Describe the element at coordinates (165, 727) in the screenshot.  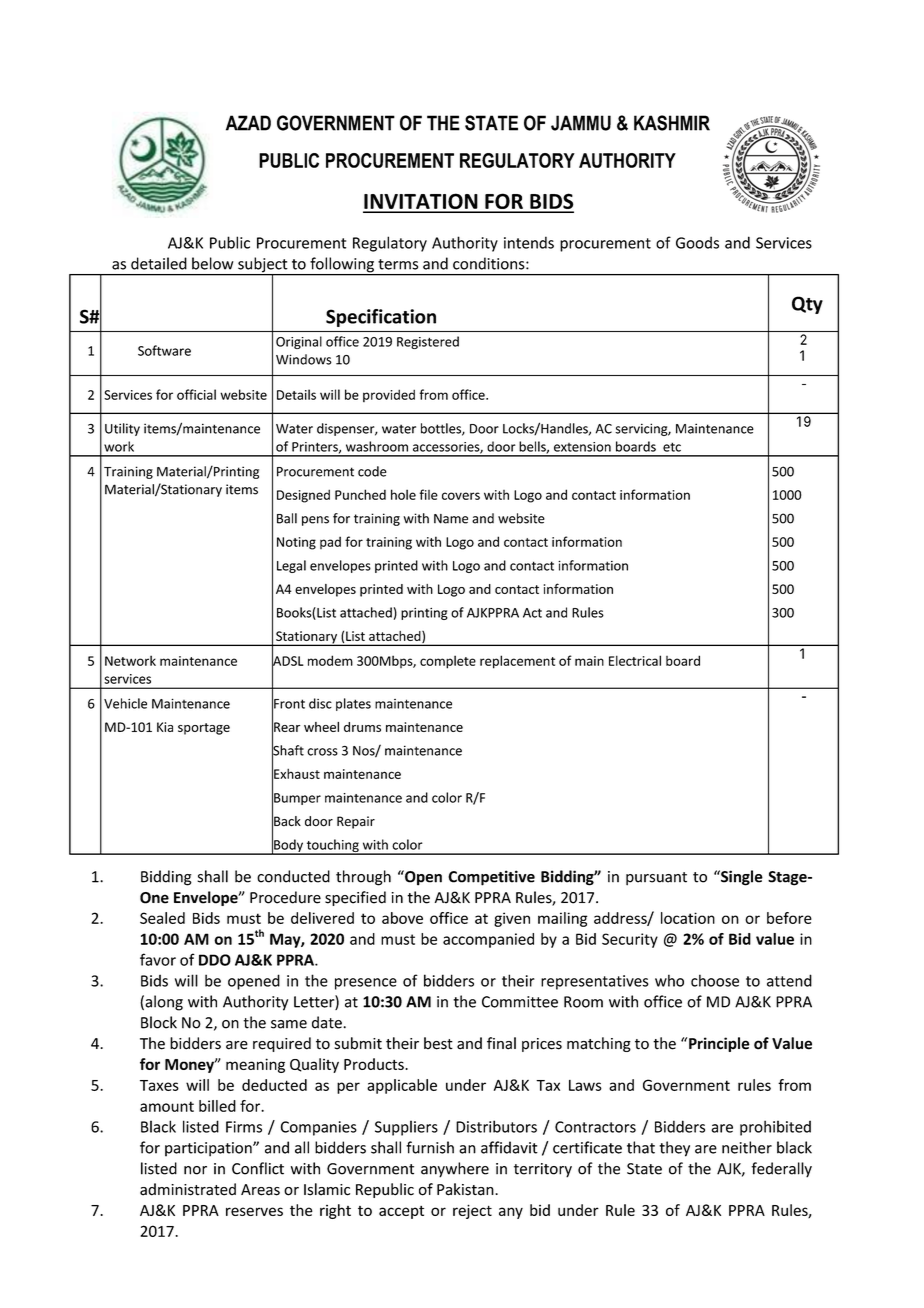
I see `Kia` at that location.
